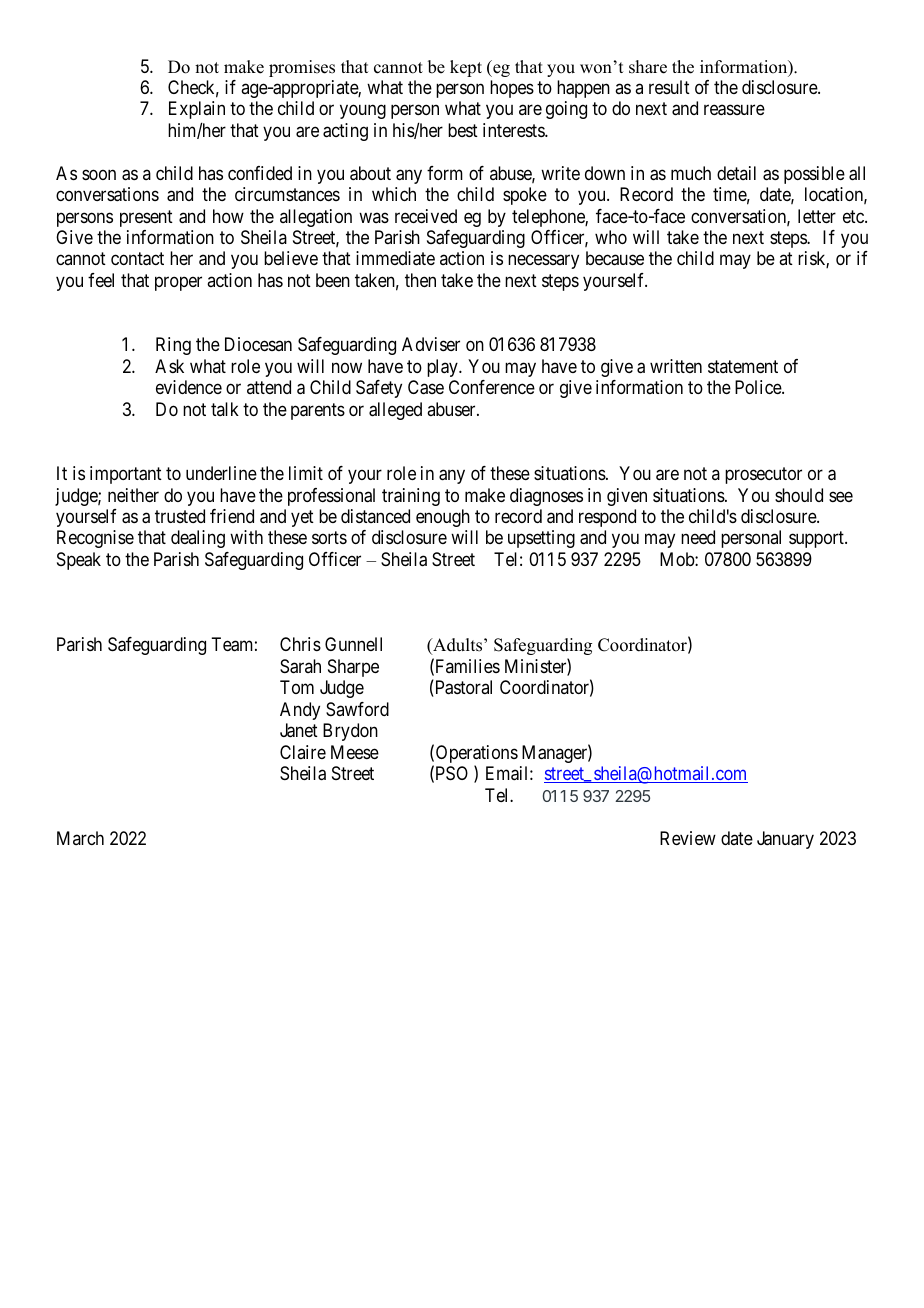 This document has width=924, height=1308. What do you see at coordinates (173, 346) in the document?
I see `Ring` at bounding box center [173, 346].
